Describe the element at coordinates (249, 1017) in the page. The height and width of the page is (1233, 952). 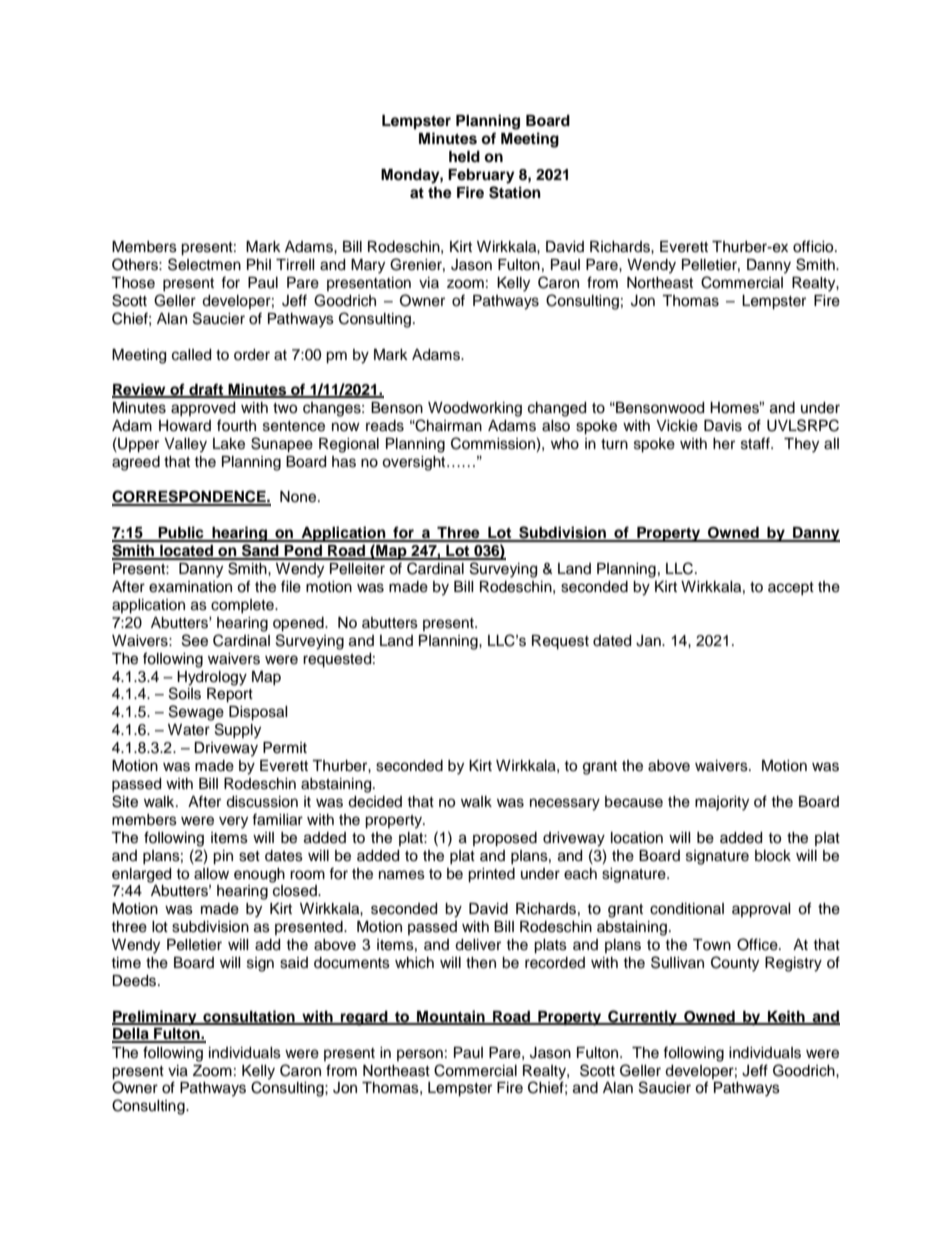
I see `consultation` at that location.
